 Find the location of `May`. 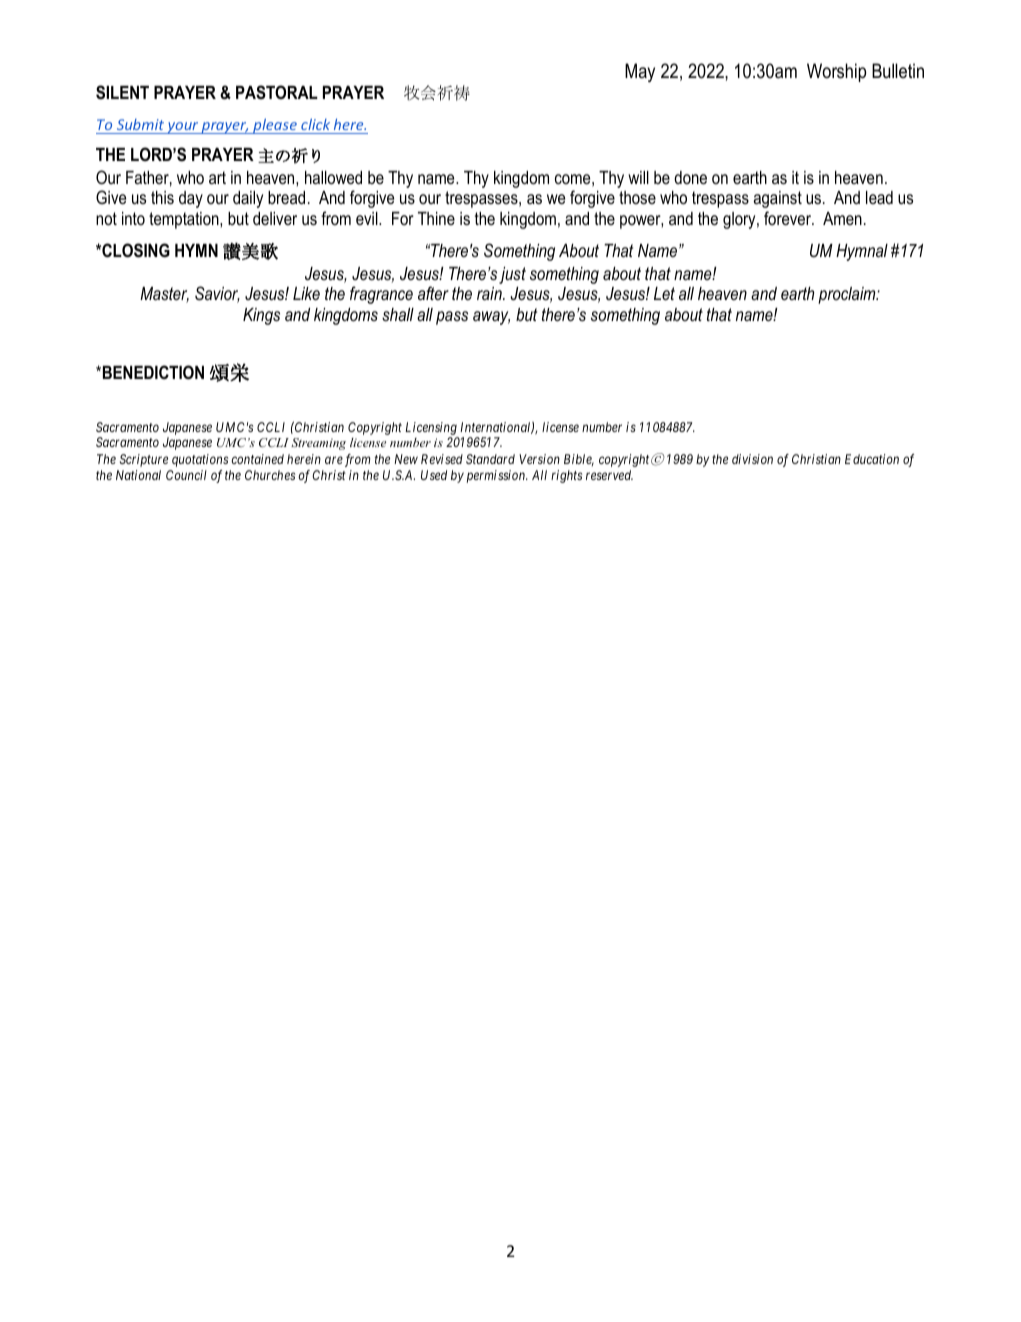

May is located at coordinates (640, 72).
